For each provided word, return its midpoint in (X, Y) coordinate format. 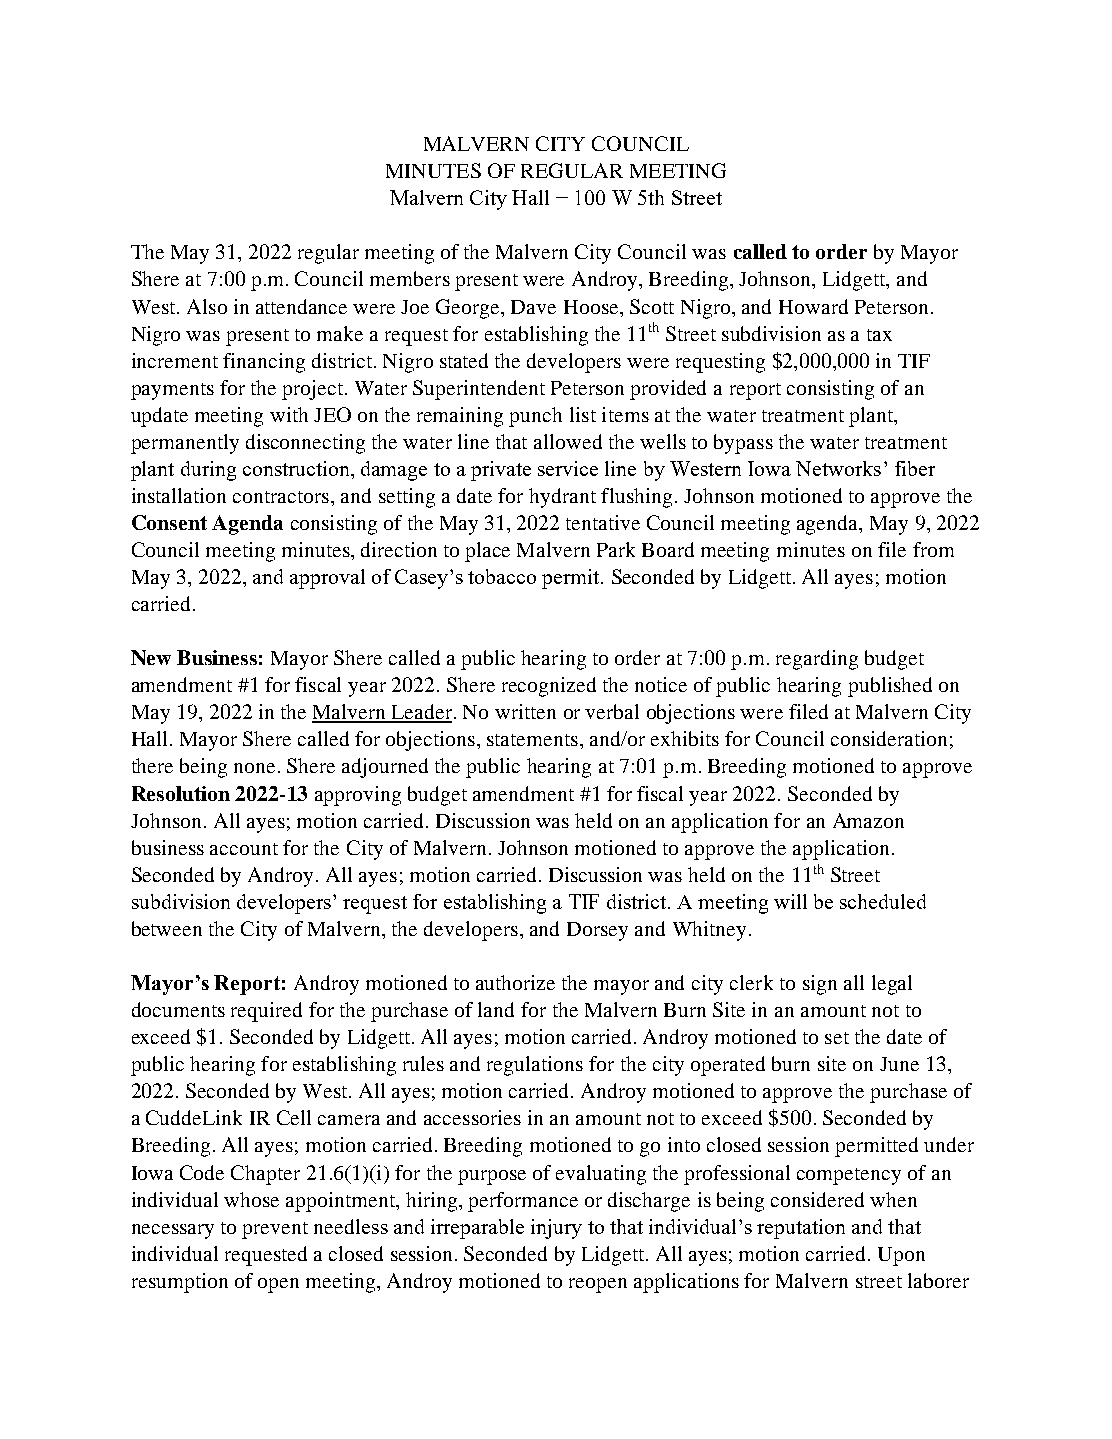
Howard (813, 306)
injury (556, 1229)
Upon (901, 1256)
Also (207, 306)
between (167, 928)
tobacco (502, 576)
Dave (533, 307)
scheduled (883, 901)
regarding (817, 660)
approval (327, 579)
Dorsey (597, 931)
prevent (275, 1230)
